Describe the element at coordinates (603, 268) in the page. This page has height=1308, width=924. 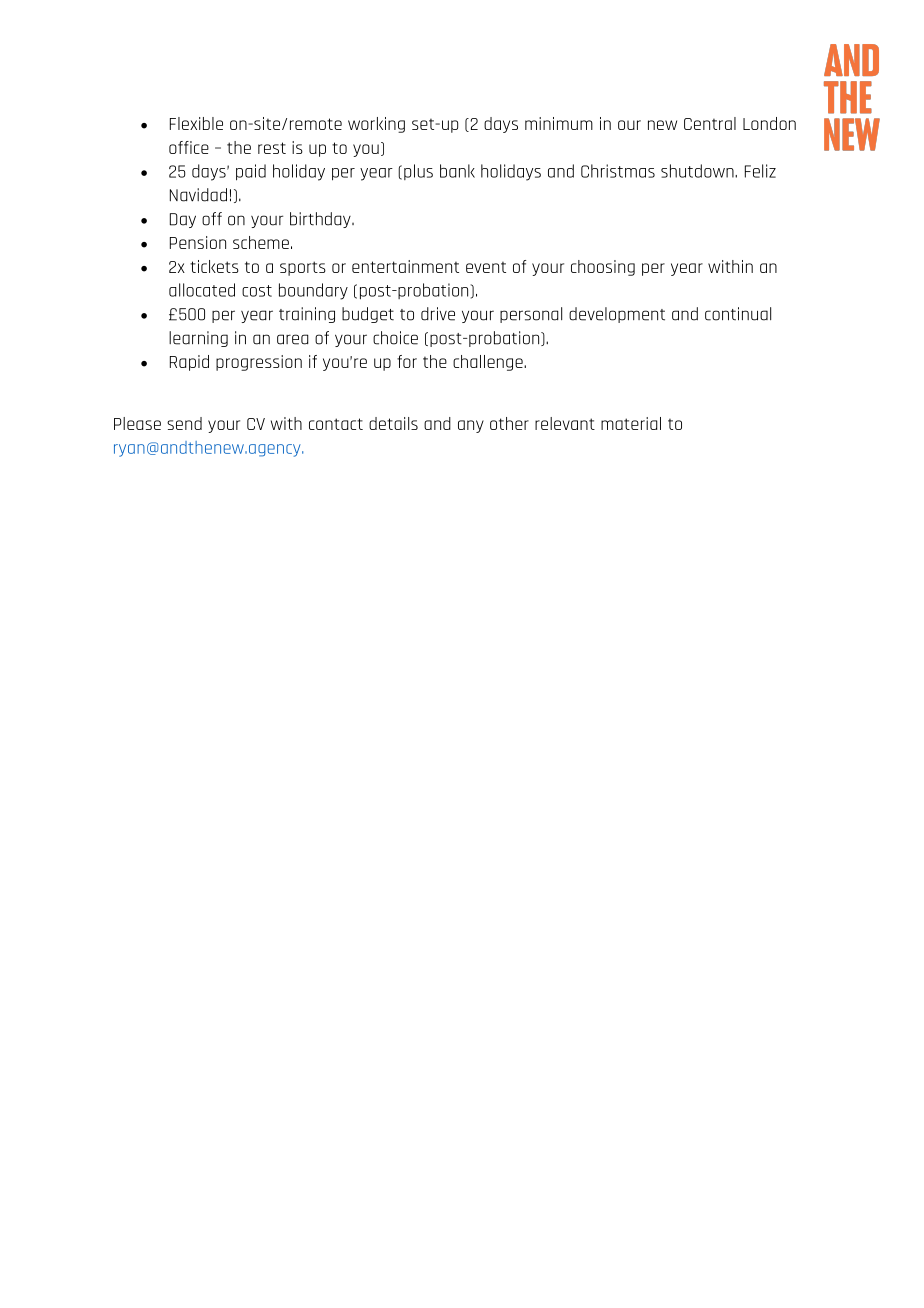
I see `choosing` at that location.
